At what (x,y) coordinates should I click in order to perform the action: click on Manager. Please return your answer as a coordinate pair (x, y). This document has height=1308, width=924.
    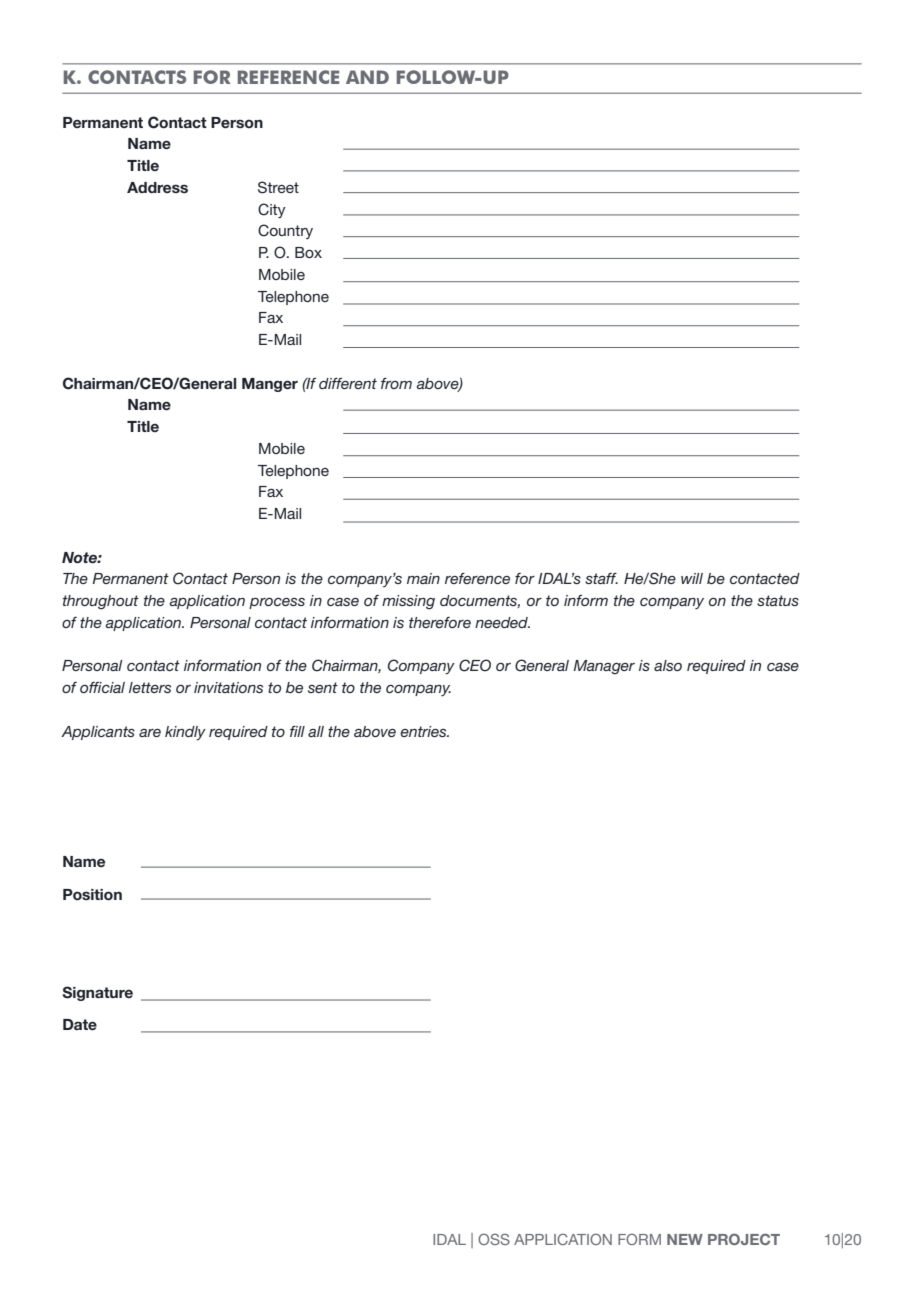
    Looking at the image, I should click on (604, 667).
